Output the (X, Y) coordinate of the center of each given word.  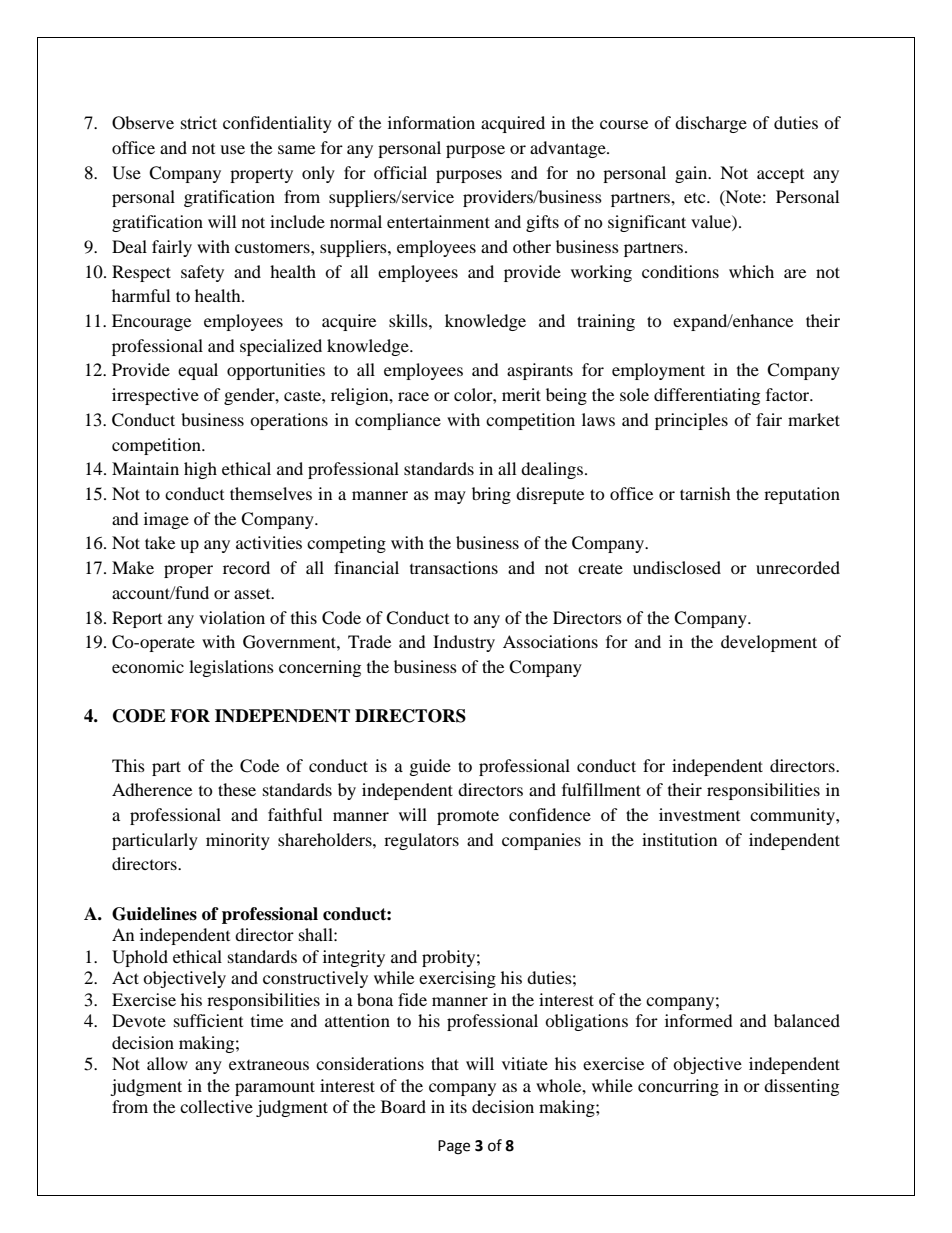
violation (232, 617)
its (458, 1106)
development (769, 643)
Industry (464, 643)
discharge (711, 124)
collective (216, 1106)
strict (199, 122)
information (431, 122)
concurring (678, 1087)
